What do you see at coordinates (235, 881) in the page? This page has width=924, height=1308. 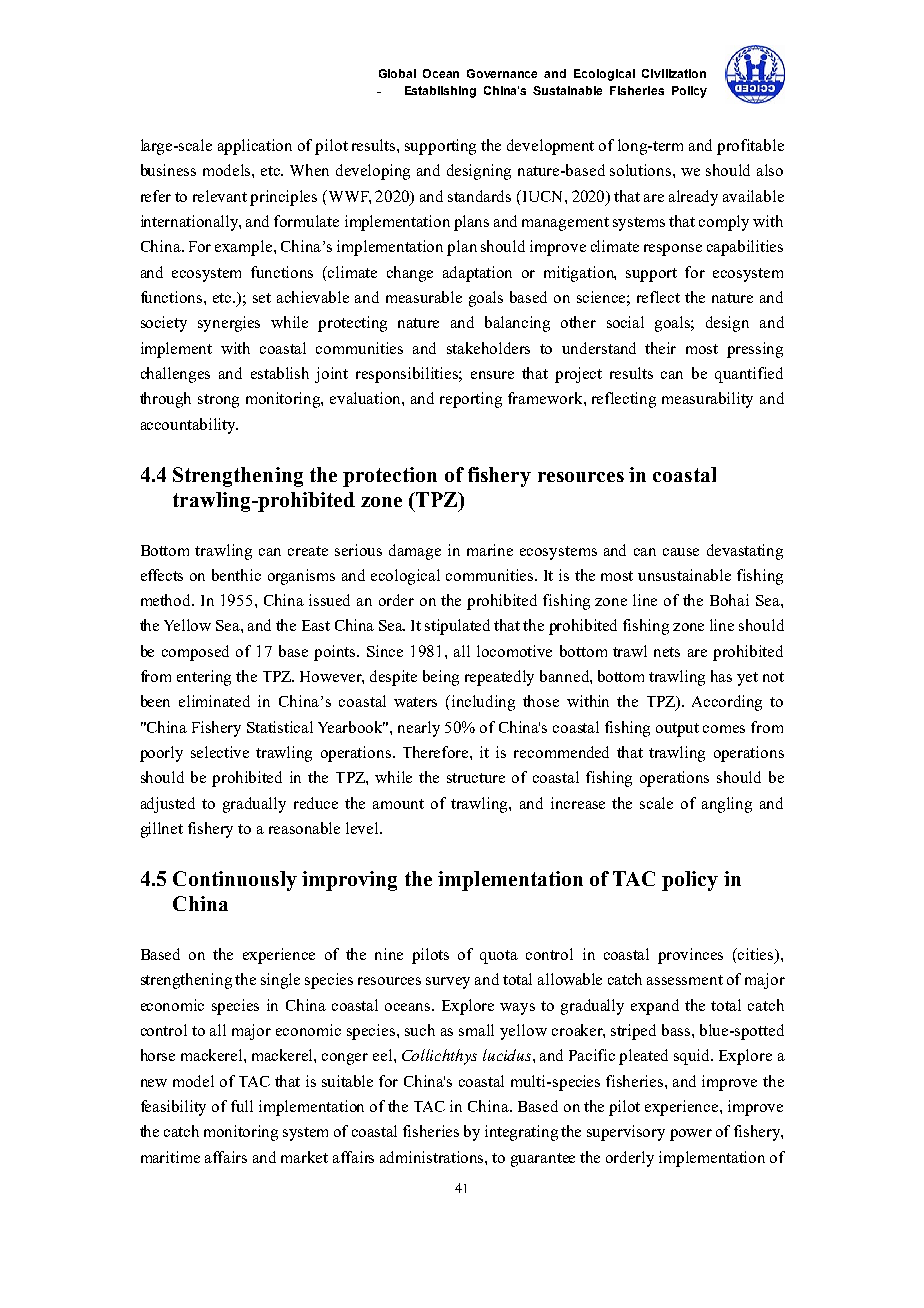 I see `Continuously` at bounding box center [235, 881].
